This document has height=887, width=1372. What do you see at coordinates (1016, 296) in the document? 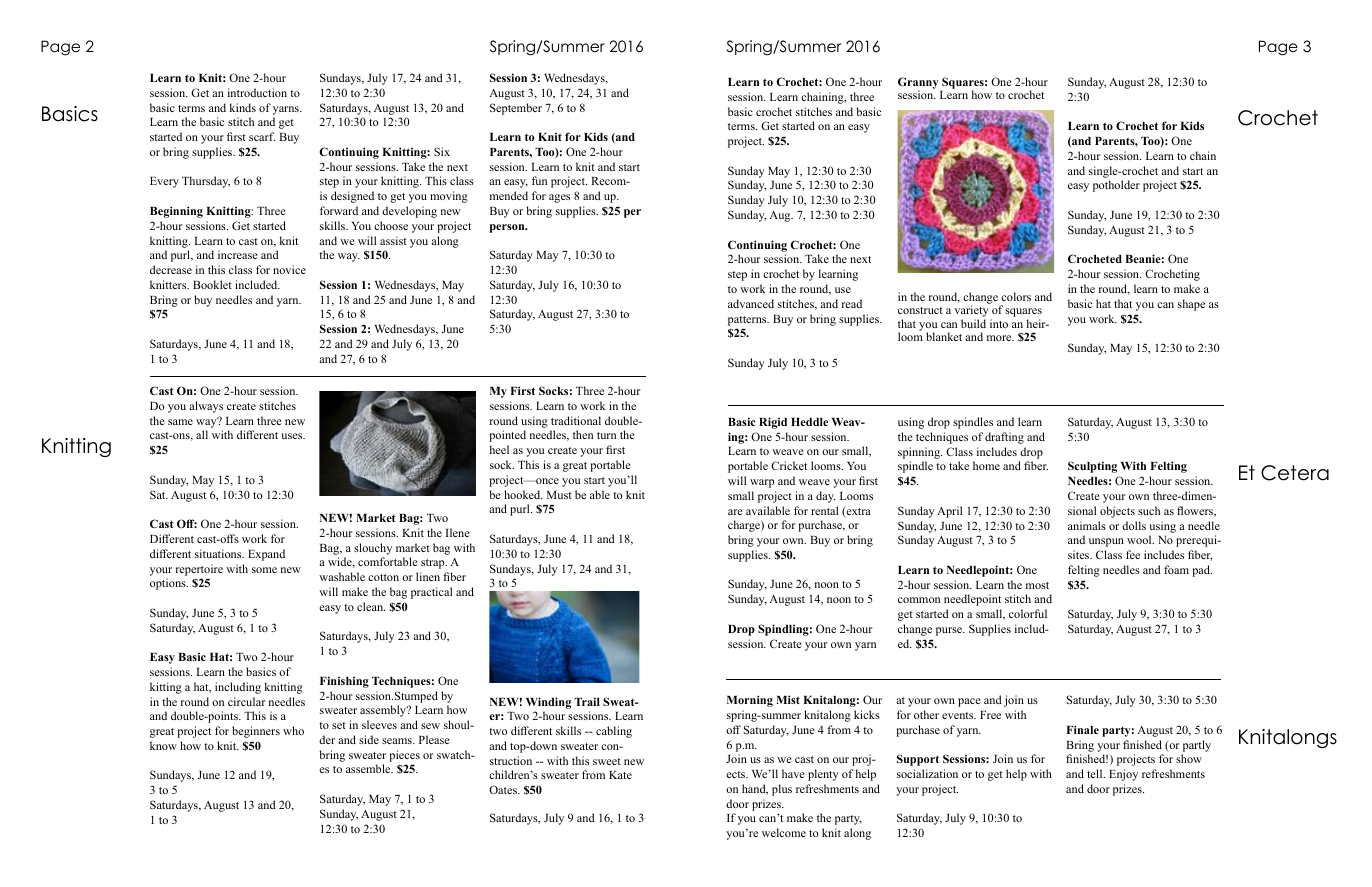
I see `colors` at bounding box center [1016, 296].
